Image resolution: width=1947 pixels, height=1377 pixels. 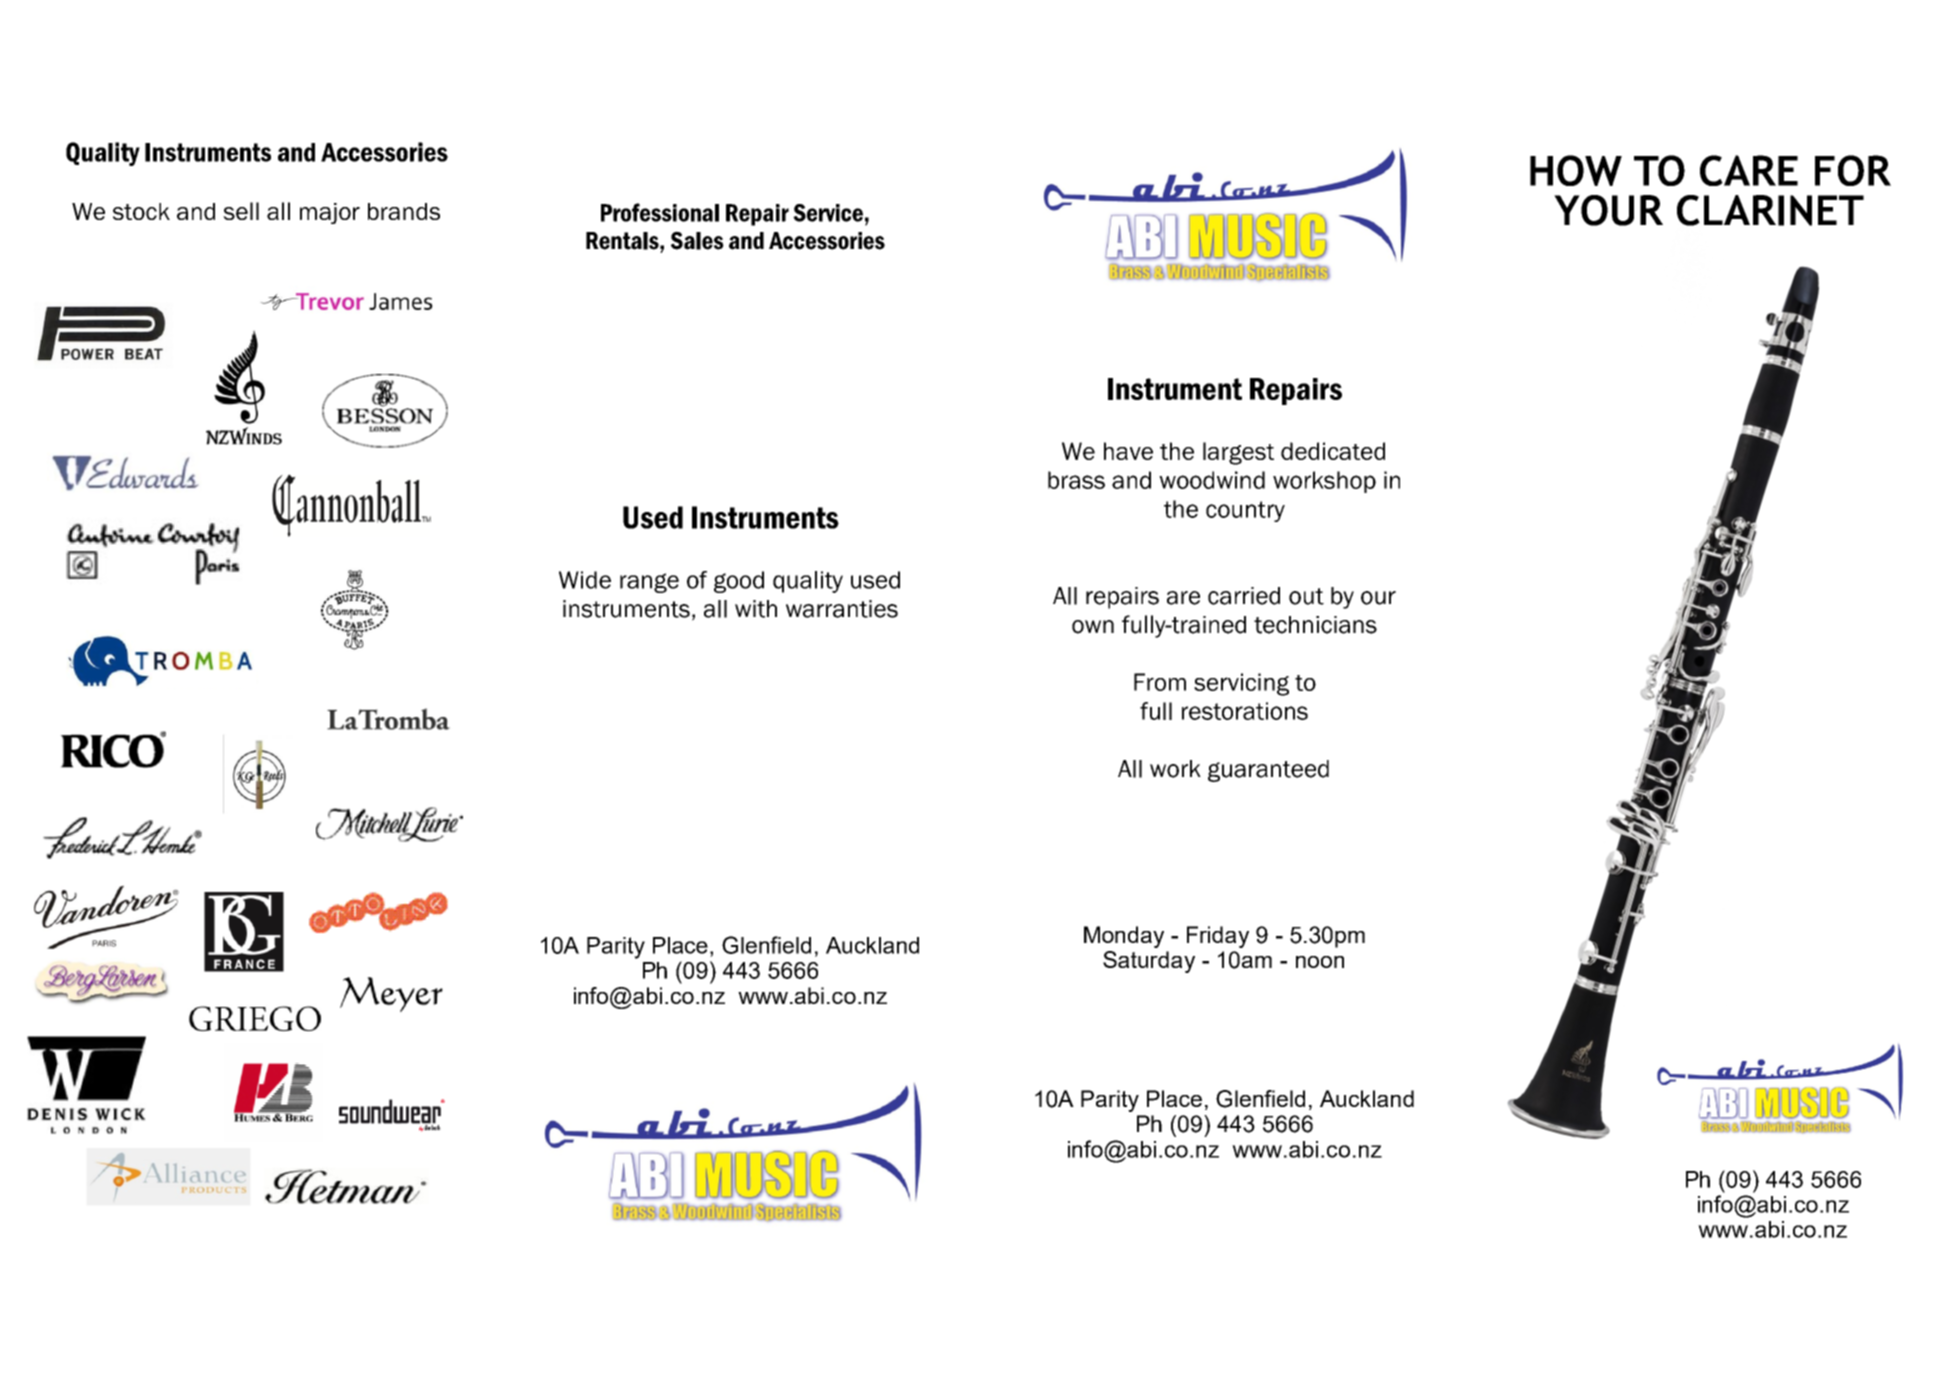 I want to click on Sales, so click(x=697, y=240).
